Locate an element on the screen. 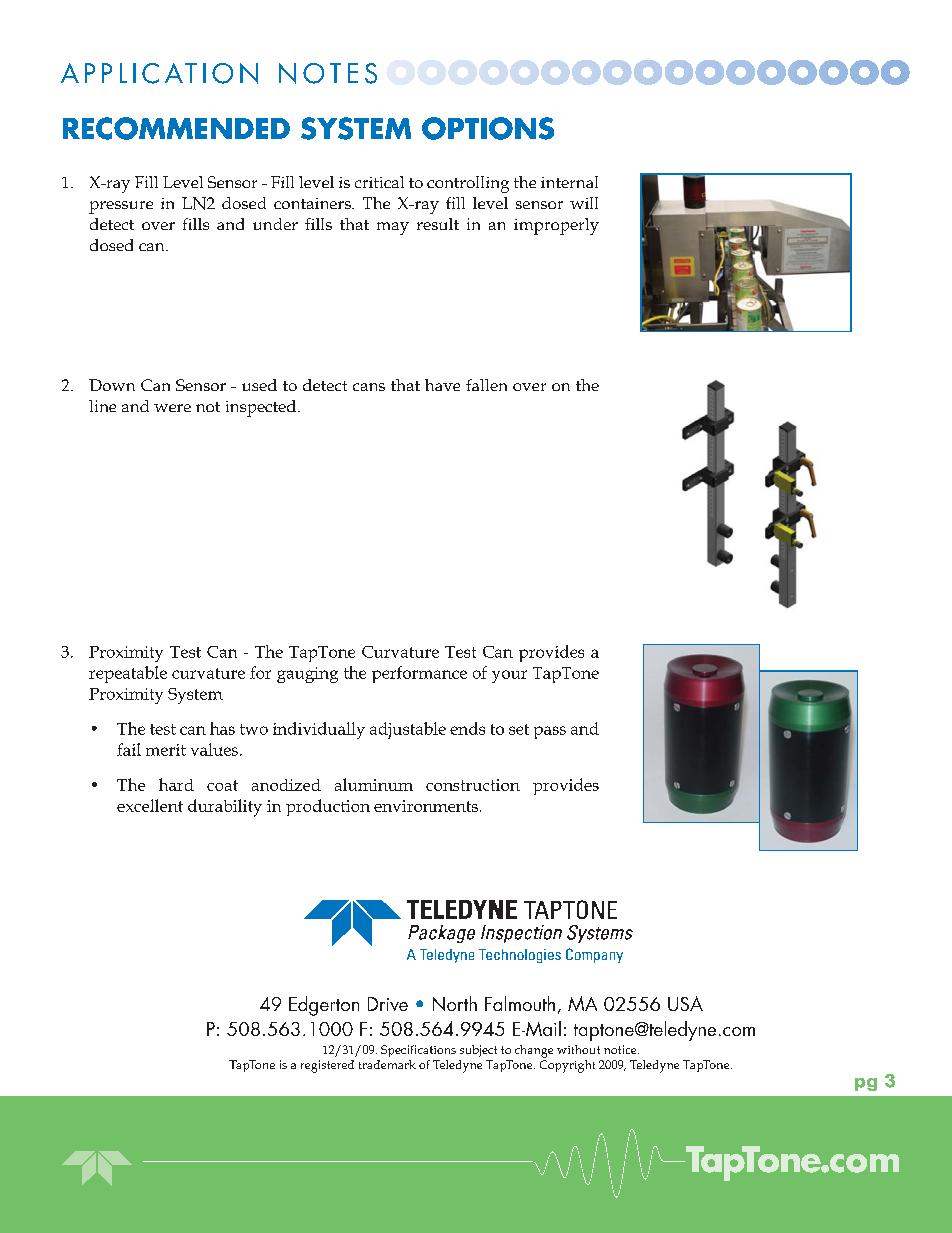  fallen is located at coordinates (486, 385).
